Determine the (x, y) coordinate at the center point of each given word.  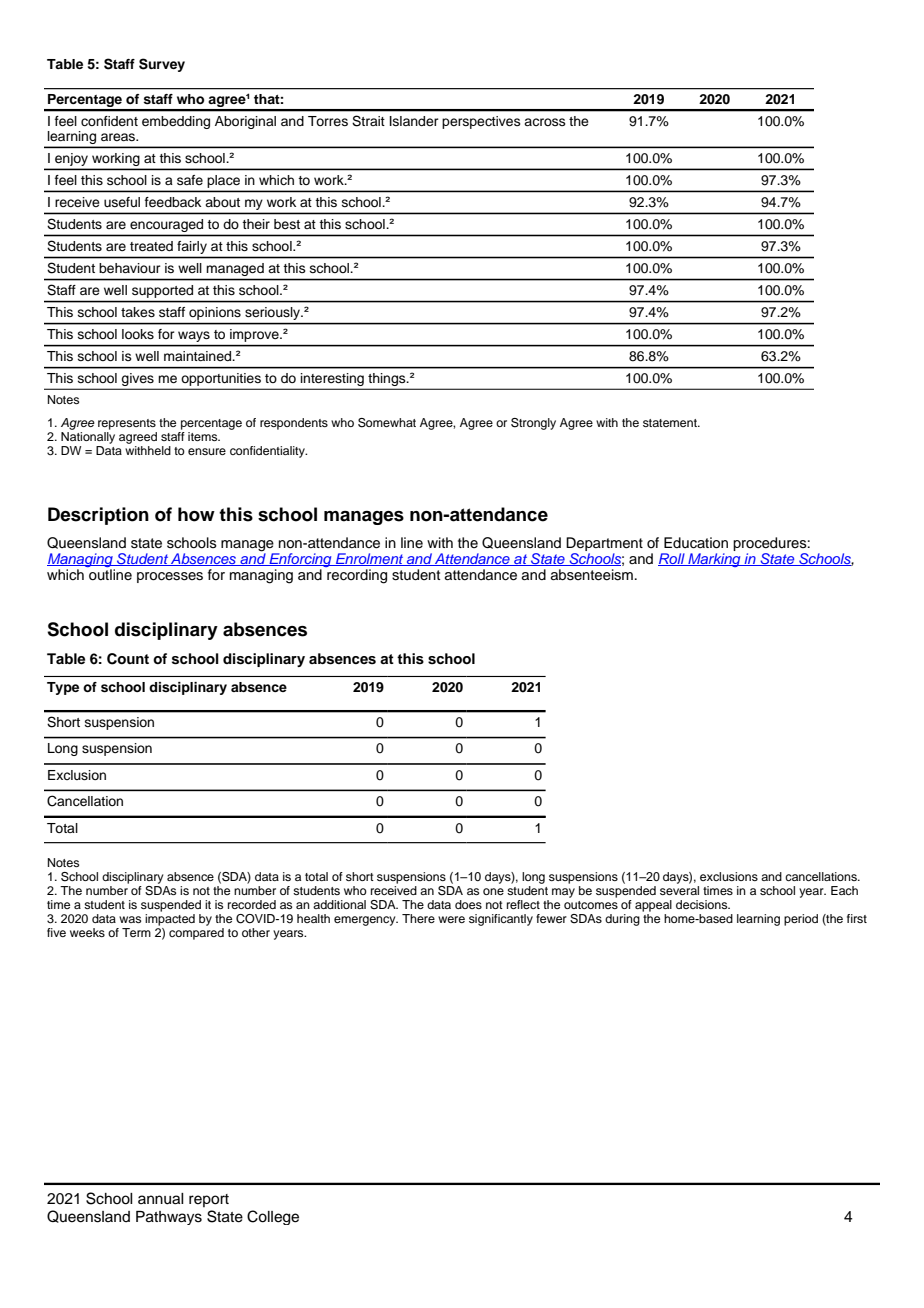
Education (696, 543)
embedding (176, 122)
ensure (207, 451)
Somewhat (387, 423)
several (679, 889)
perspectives (481, 122)
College (273, 1217)
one (493, 891)
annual (161, 1199)
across (545, 122)
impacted (170, 918)
